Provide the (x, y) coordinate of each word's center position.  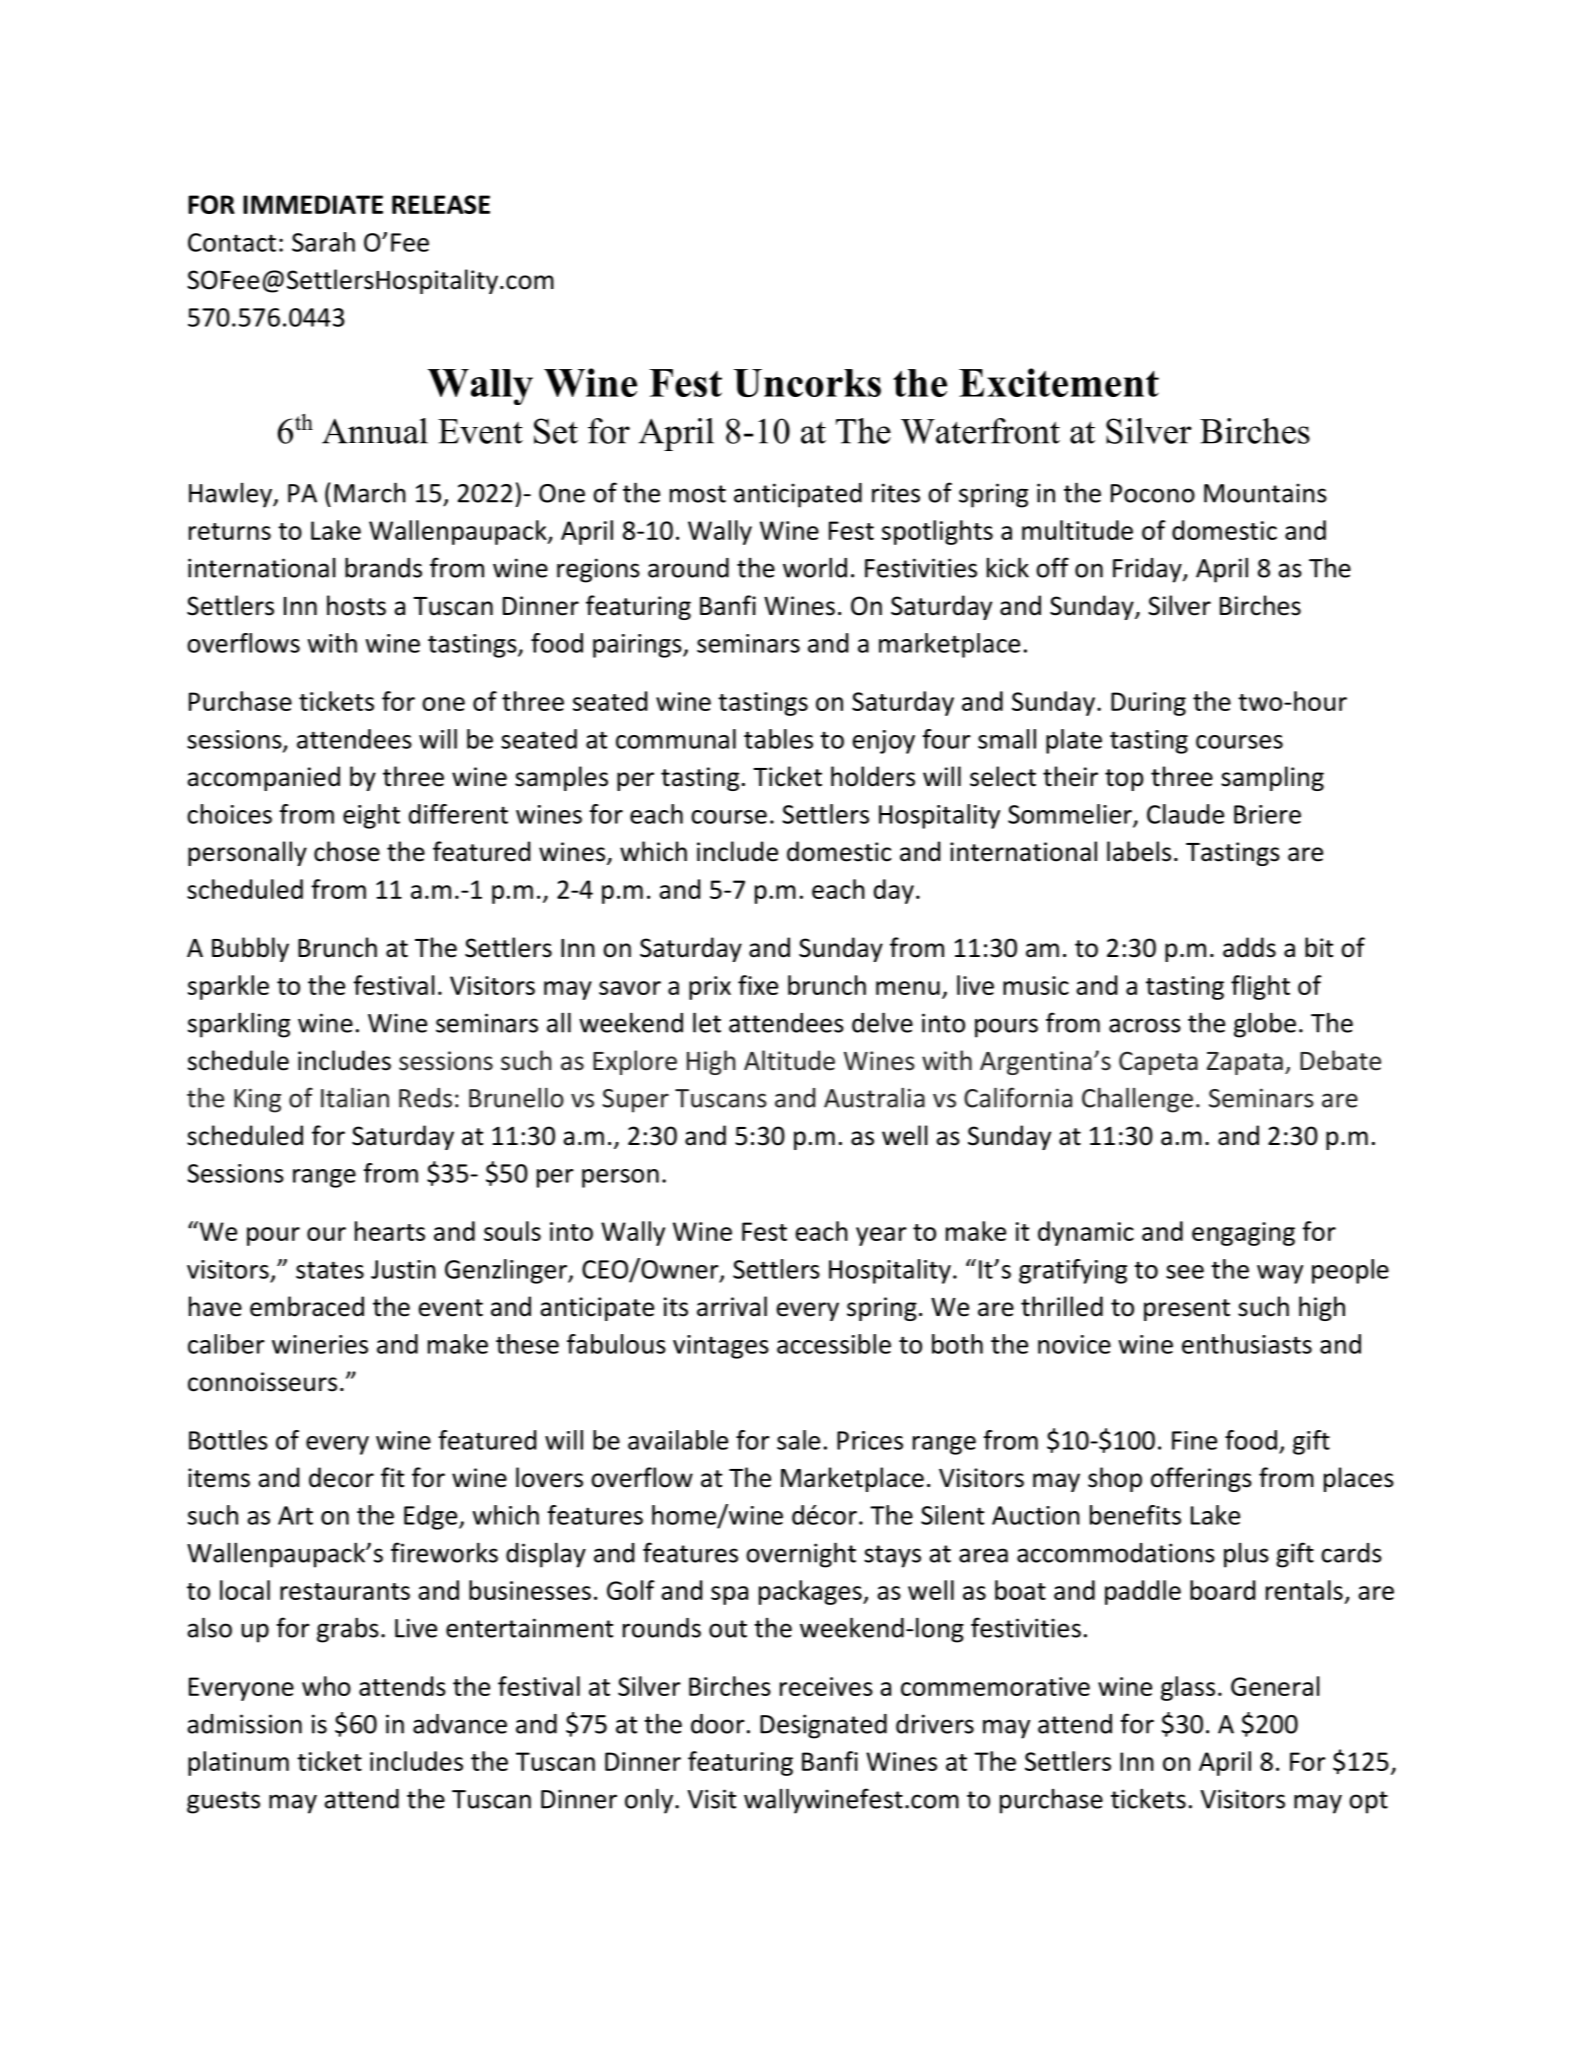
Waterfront (980, 431)
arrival (732, 1306)
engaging (1243, 1234)
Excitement (1059, 382)
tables (778, 739)
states (330, 1270)
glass (1188, 1688)
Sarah (323, 242)
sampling (1272, 778)
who (326, 1686)
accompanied (263, 778)
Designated (823, 1726)
